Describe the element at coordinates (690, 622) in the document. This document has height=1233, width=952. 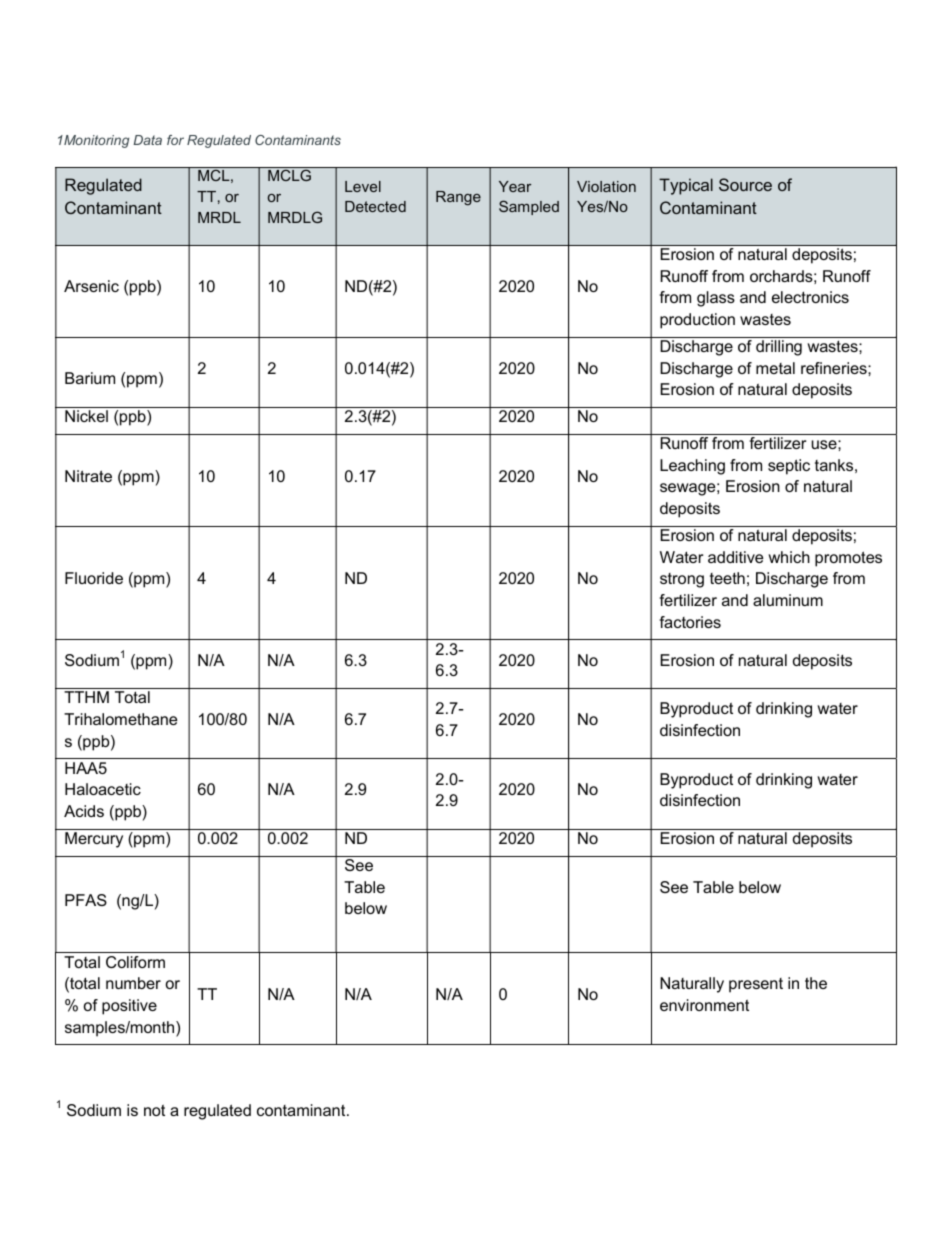
I see `factories` at that location.
